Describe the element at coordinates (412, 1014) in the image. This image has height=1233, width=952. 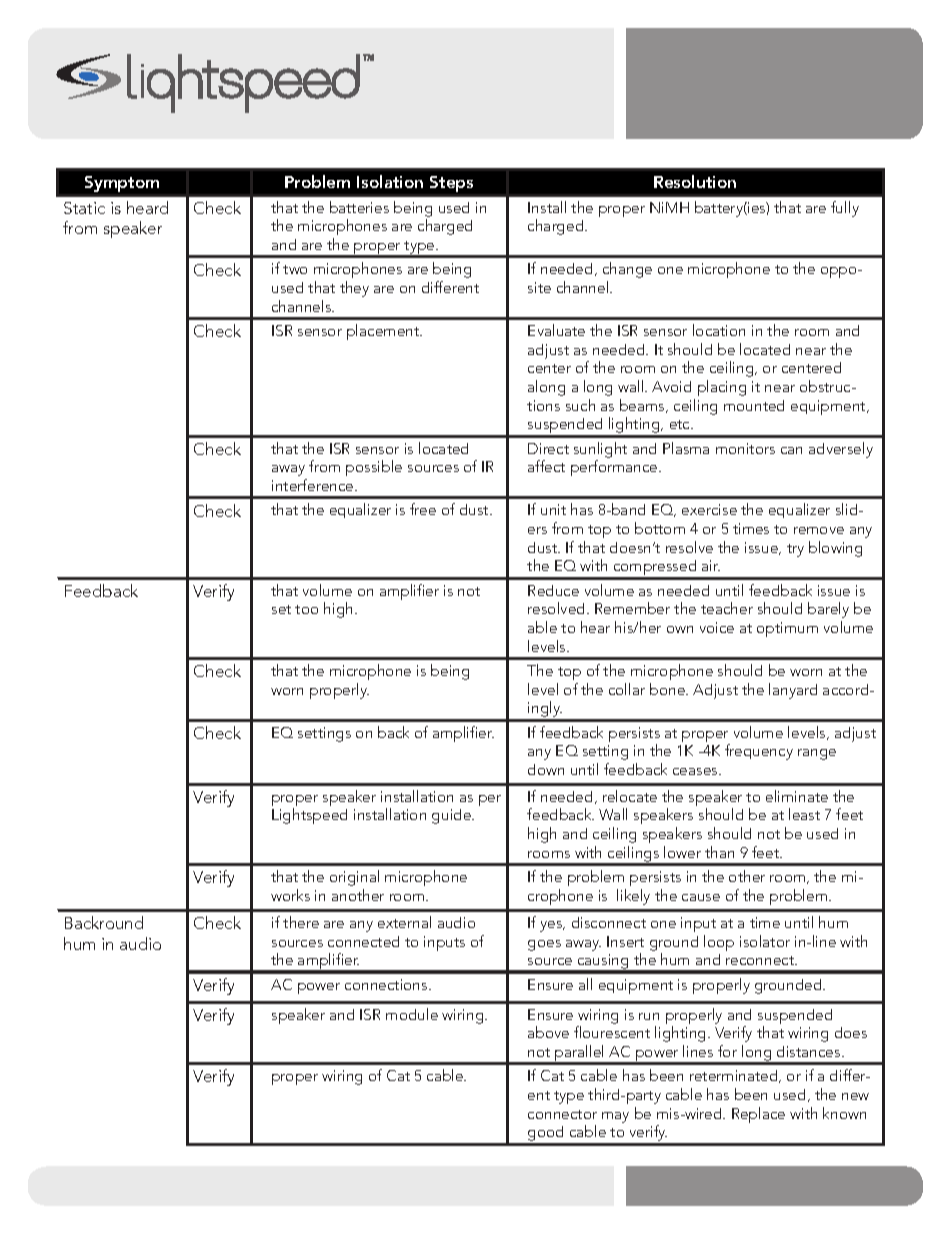
I see `module` at that location.
